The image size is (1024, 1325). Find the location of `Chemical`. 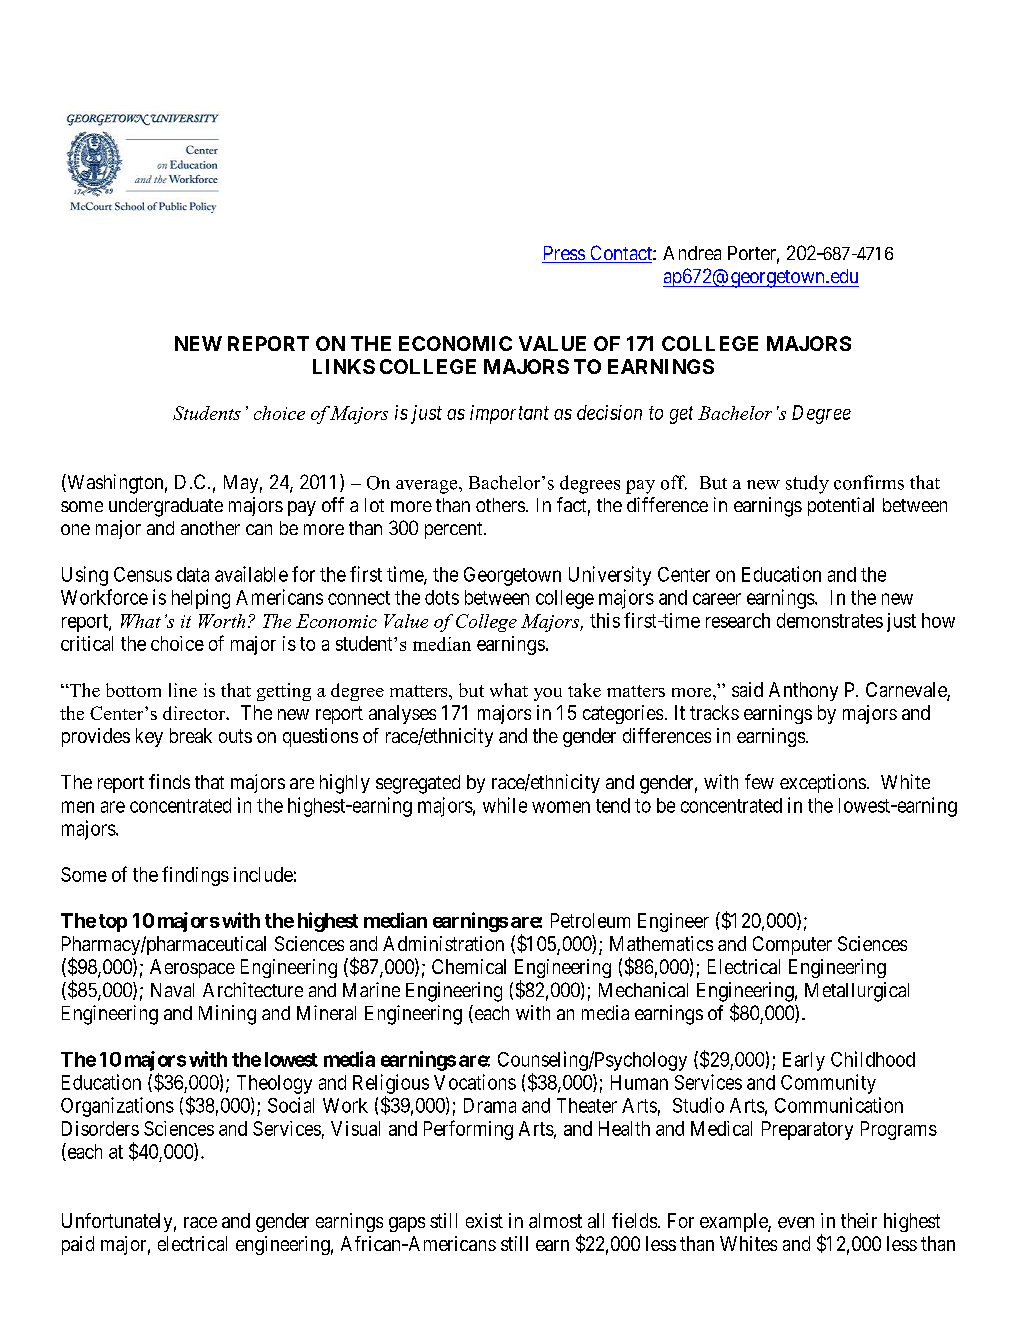

Chemical is located at coordinates (469, 966).
